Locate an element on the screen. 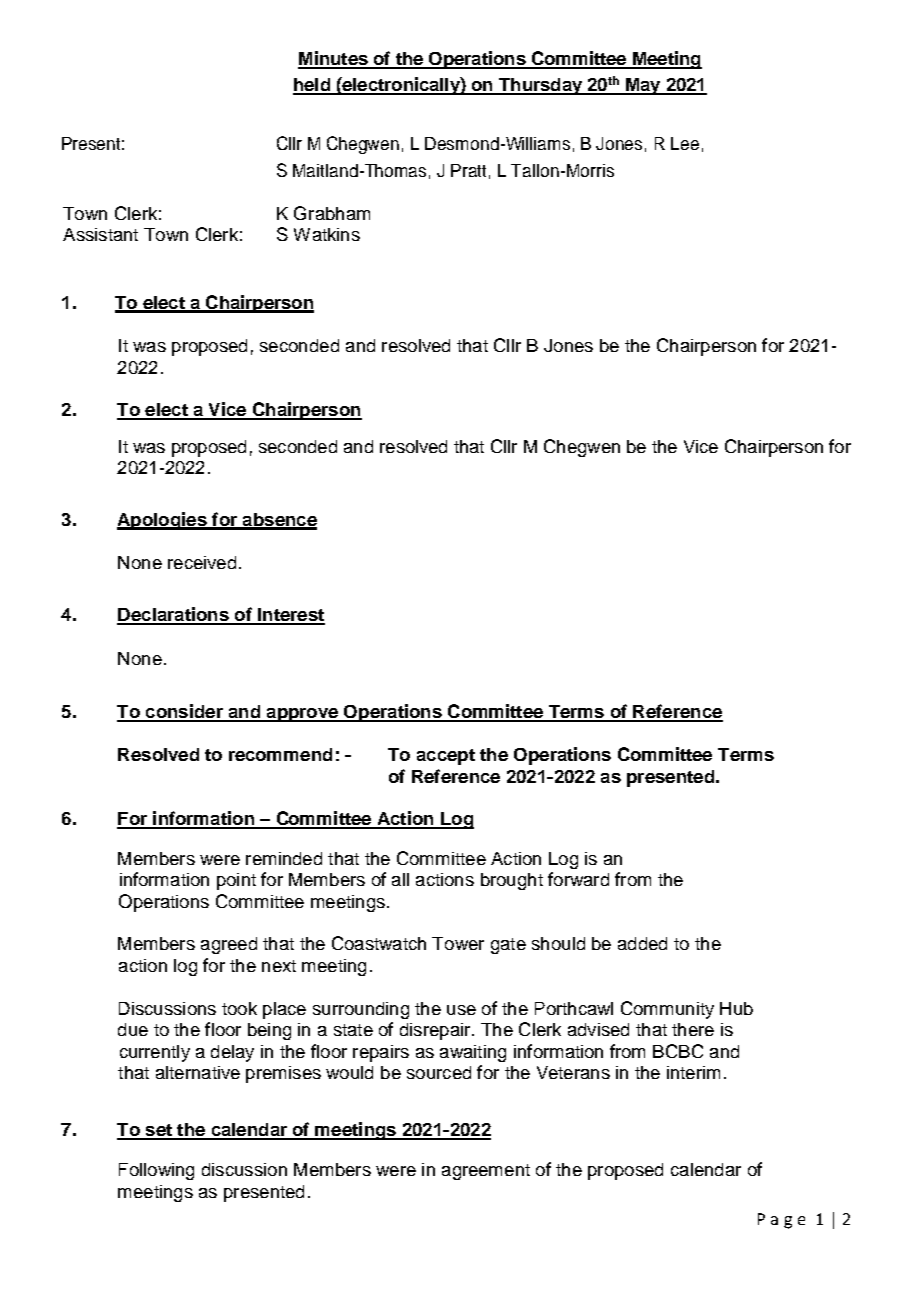 Image resolution: width=924 pixels, height=1307 pixels. forward is located at coordinates (578, 879).
